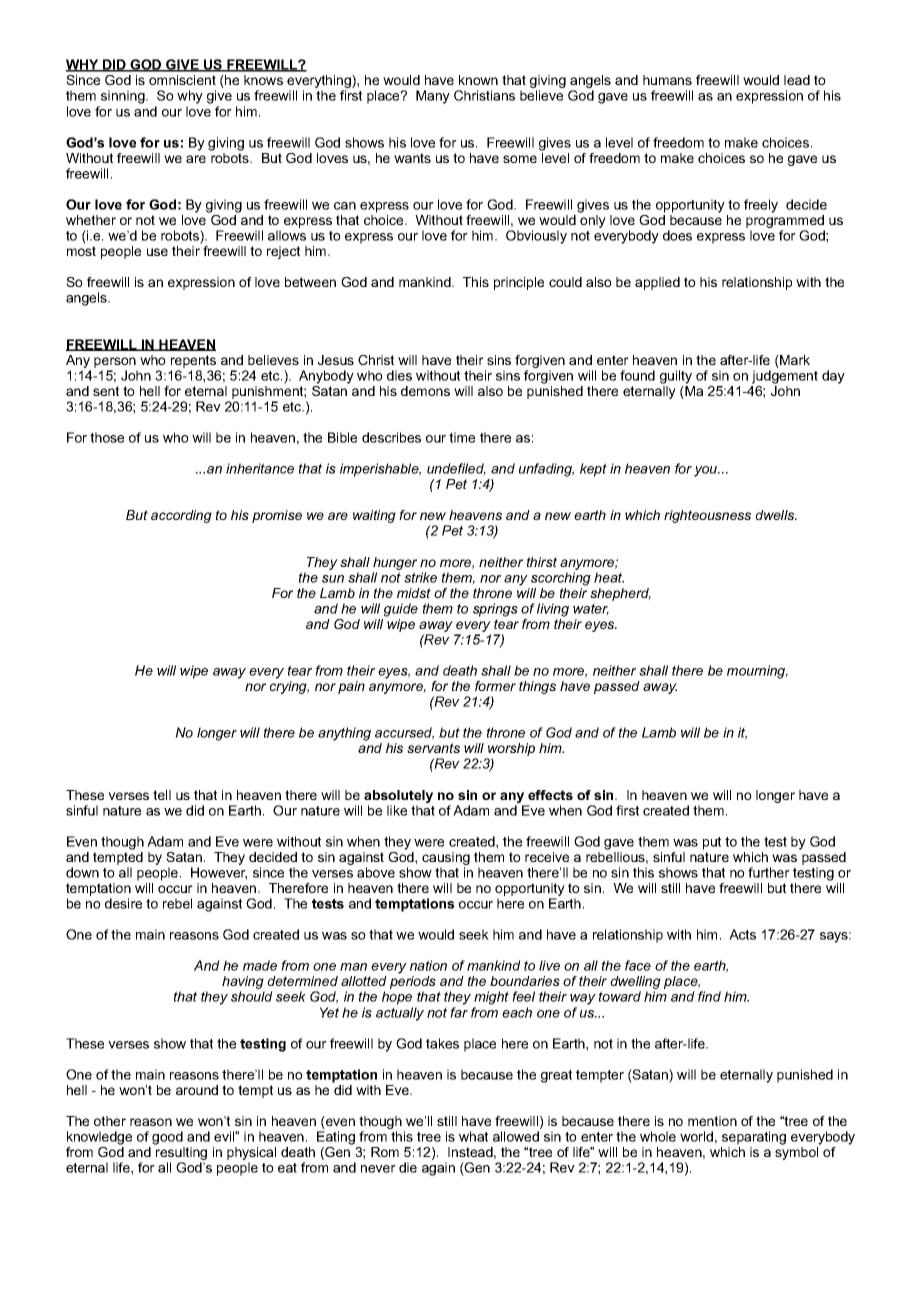  Describe the element at coordinates (707, 471) in the screenshot. I see `you` at that location.
